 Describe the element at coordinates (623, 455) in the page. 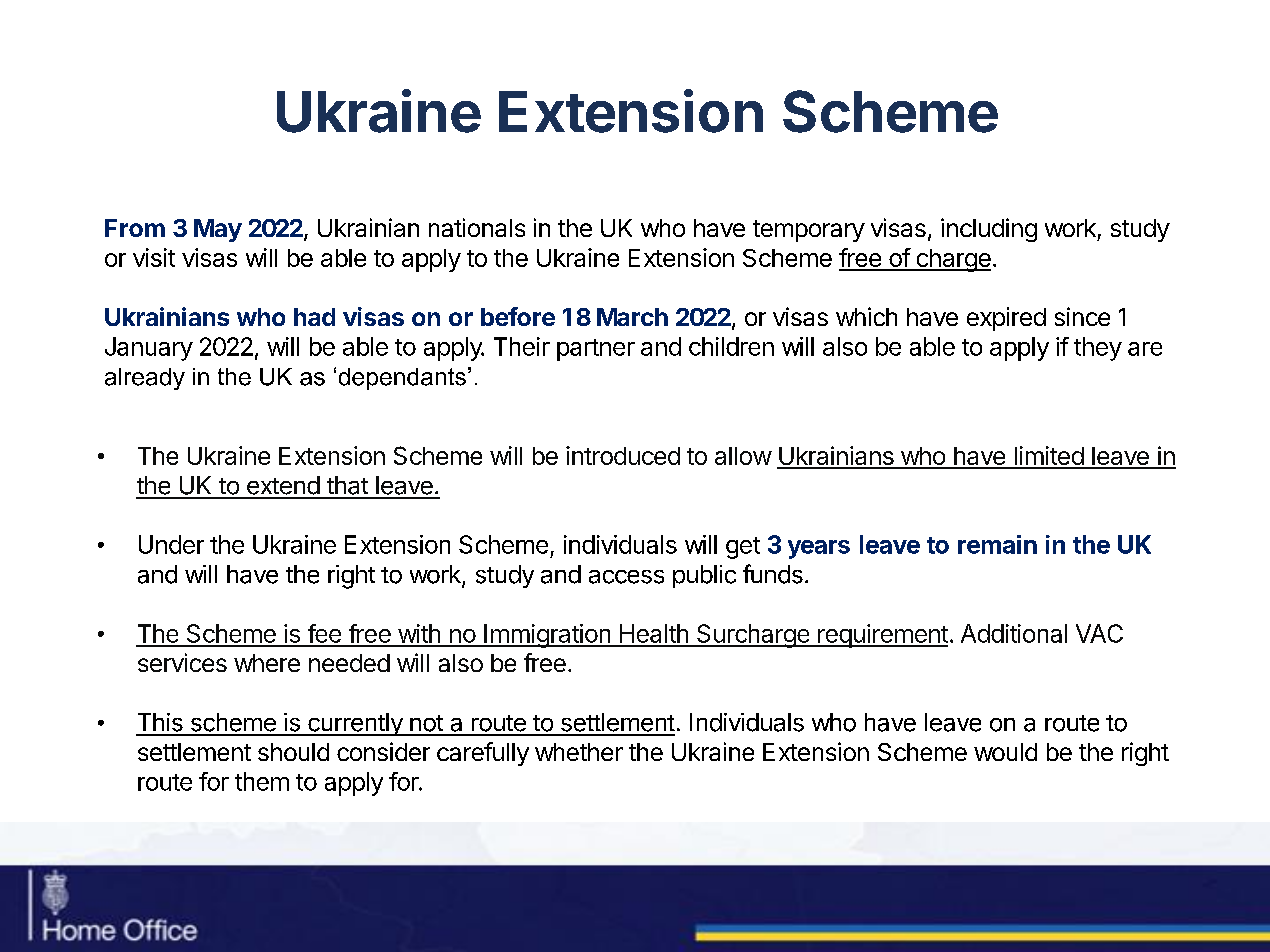

I see `introduced` at that location.
